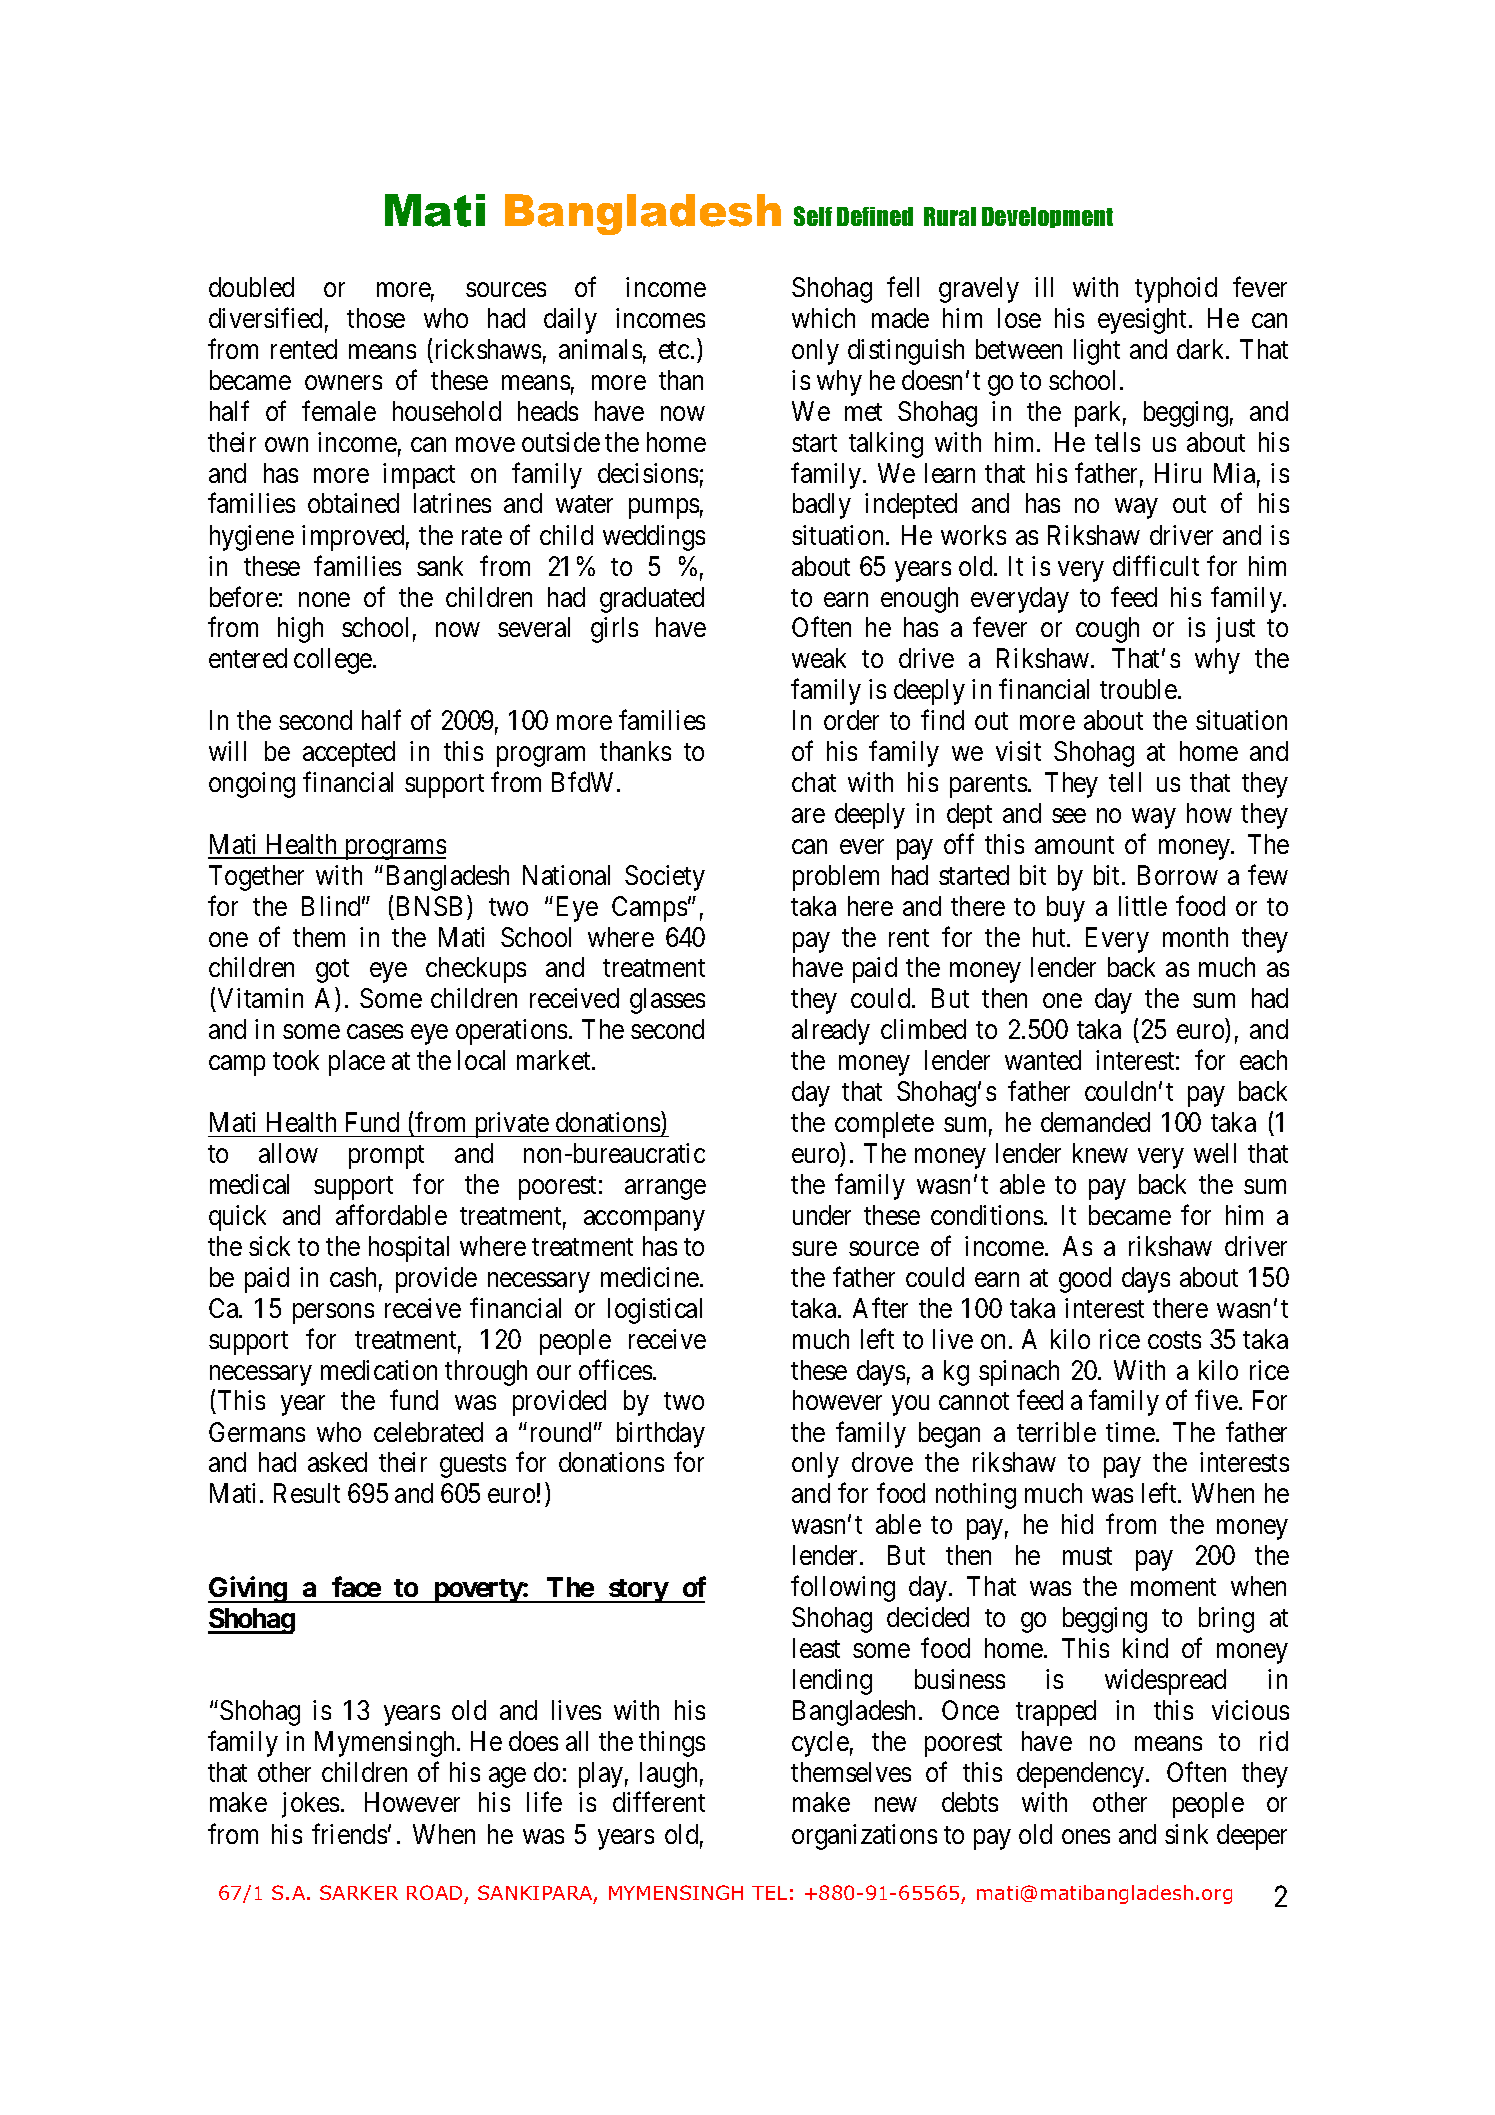 The height and width of the screenshot is (2115, 1495). I want to click on chat, so click(814, 782).
